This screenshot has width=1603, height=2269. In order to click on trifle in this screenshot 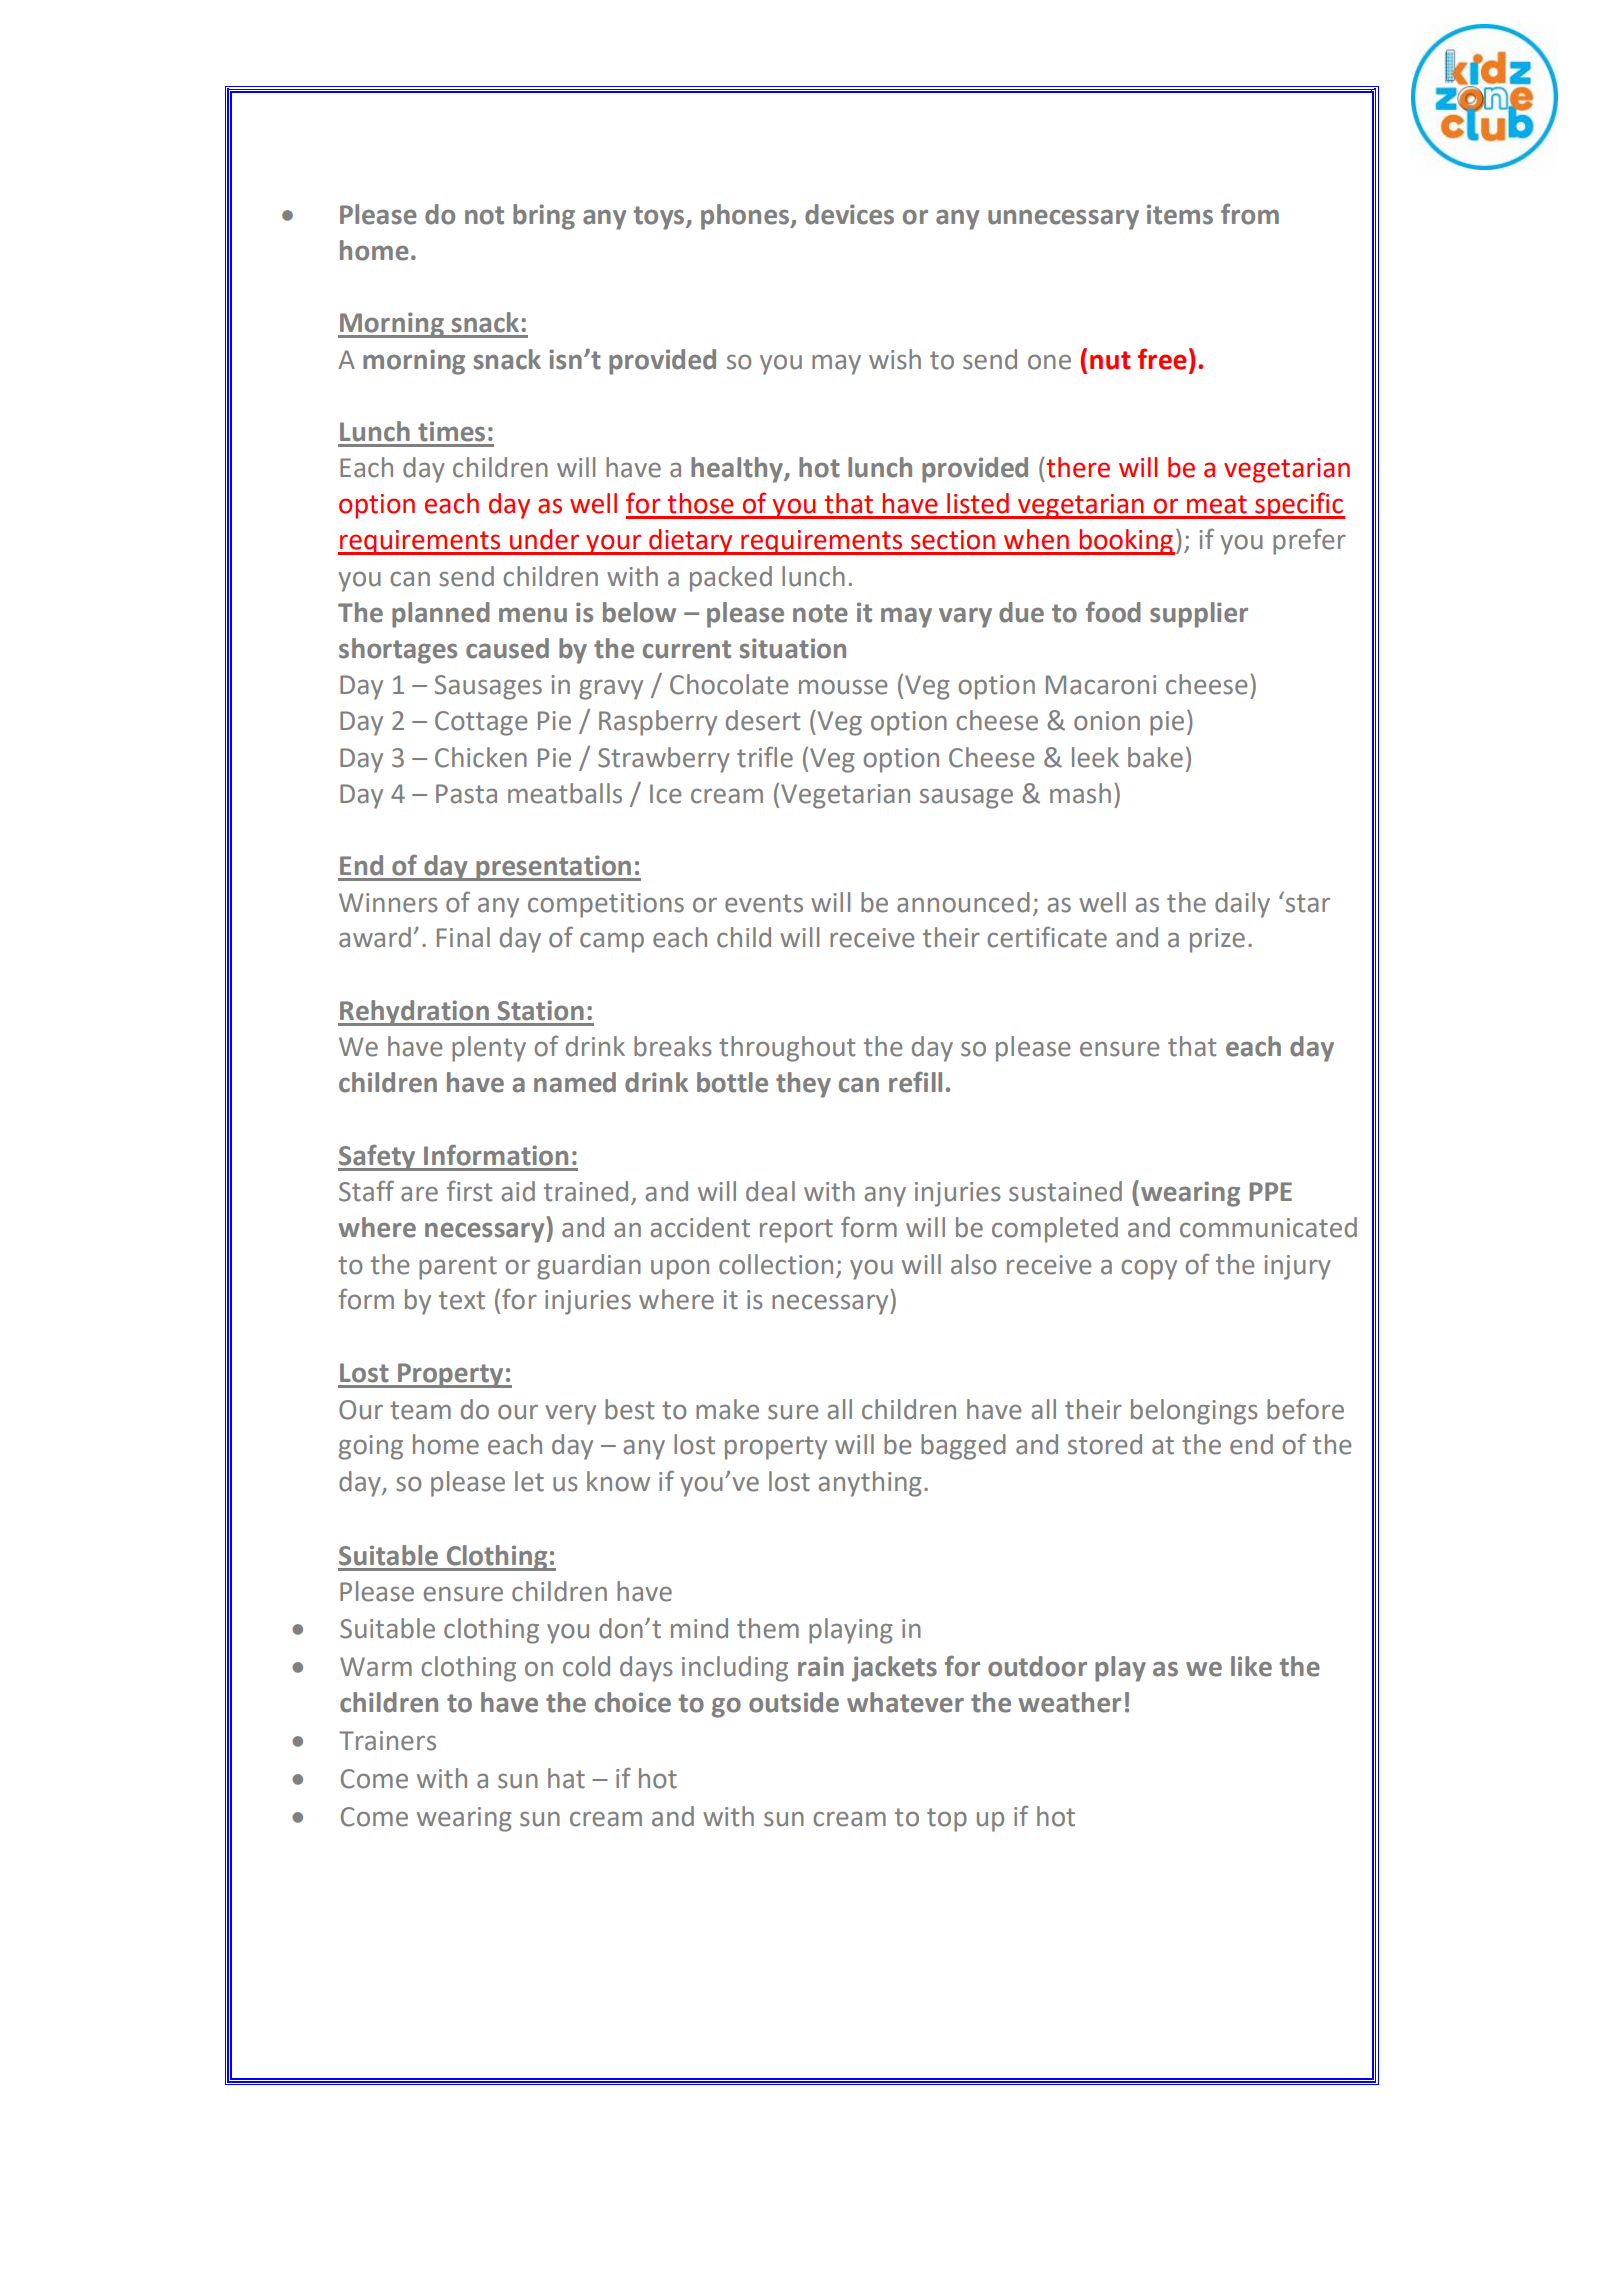, I will do `click(765, 757)`.
